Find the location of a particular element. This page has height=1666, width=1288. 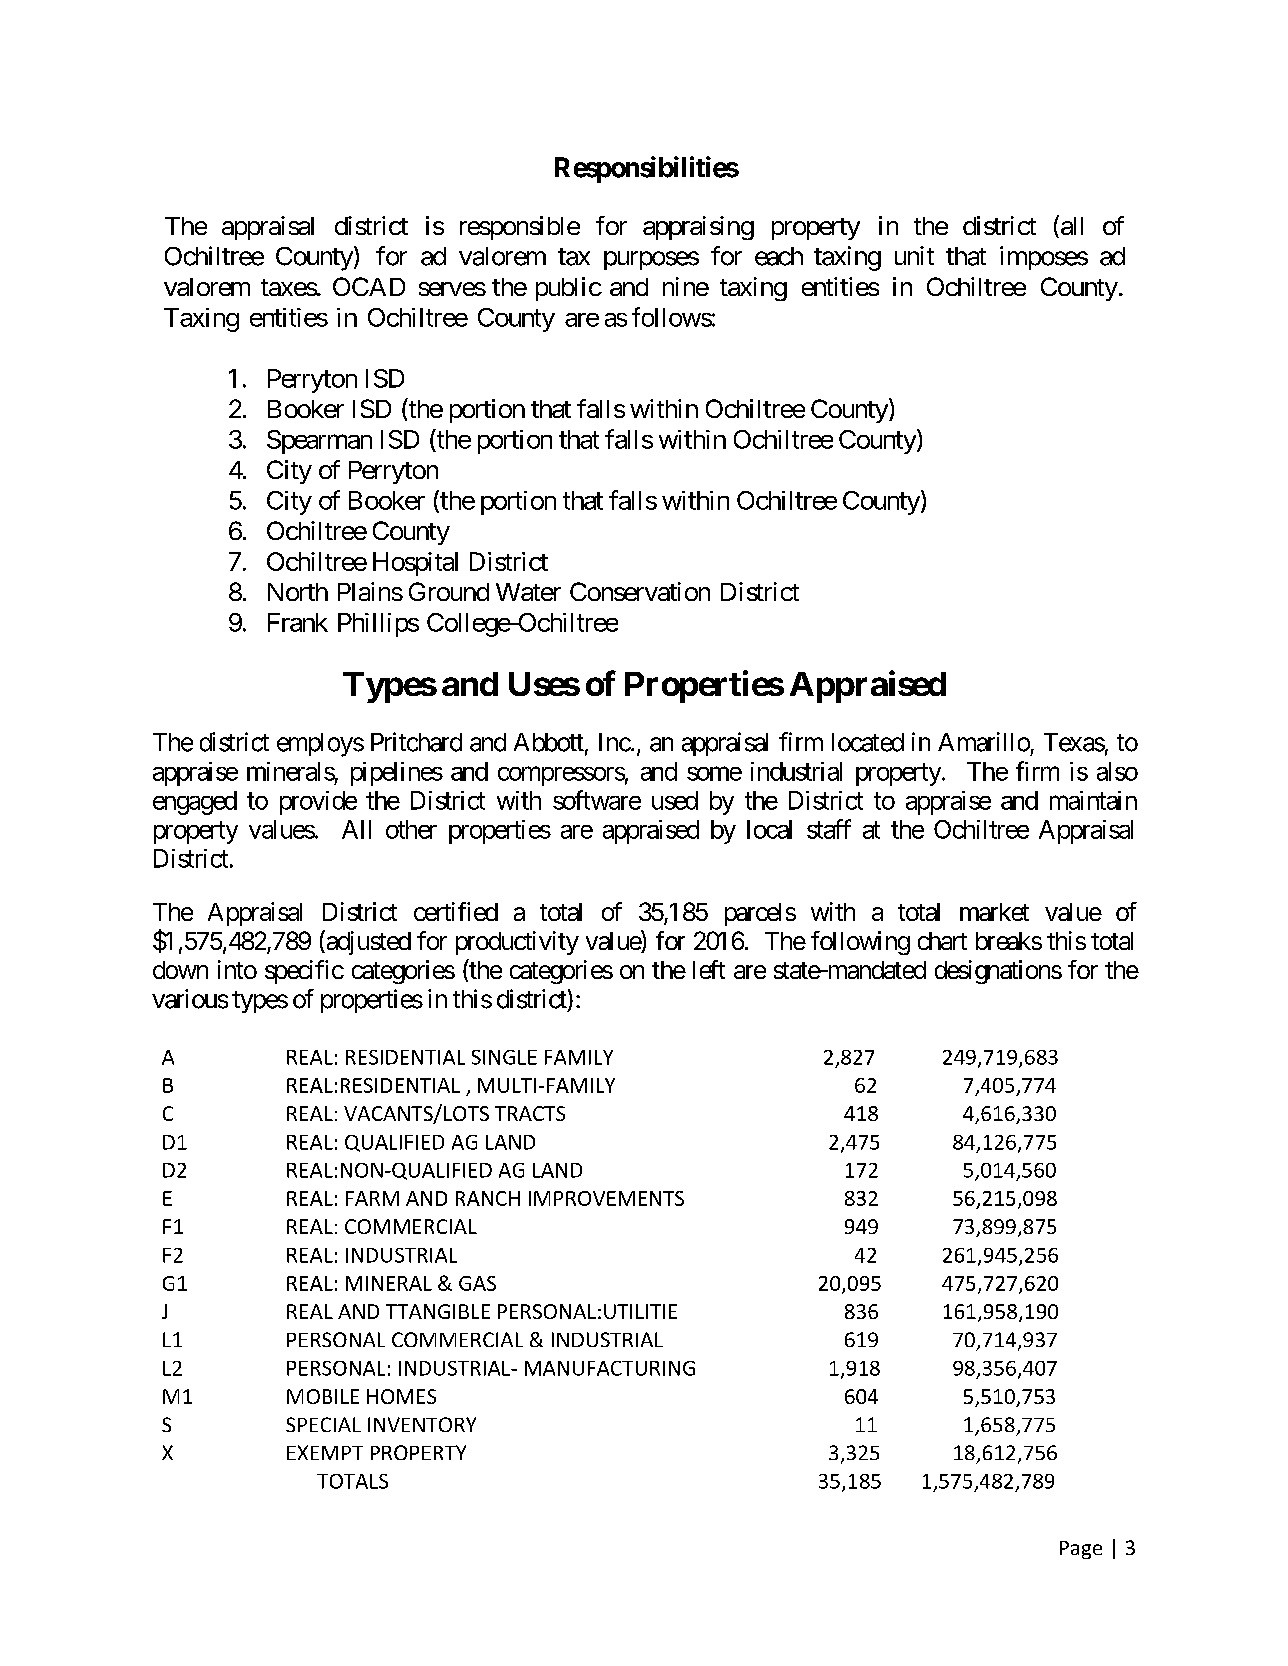

Spearman is located at coordinates (319, 442).
